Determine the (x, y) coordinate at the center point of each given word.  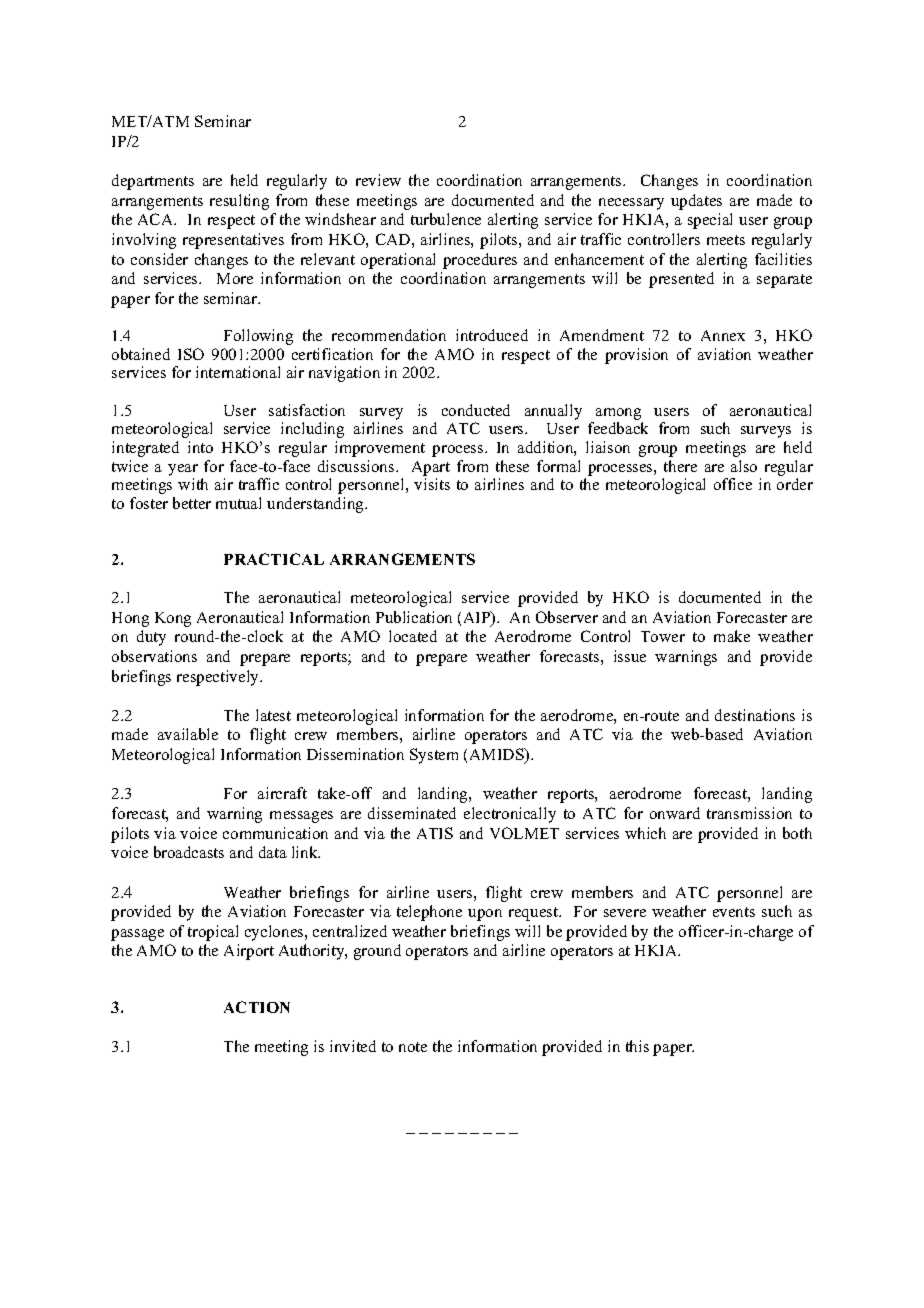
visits (432, 484)
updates (696, 202)
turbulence (446, 219)
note (413, 1047)
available (188, 734)
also (744, 466)
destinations (755, 715)
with (193, 484)
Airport (249, 952)
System (434, 756)
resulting (239, 202)
